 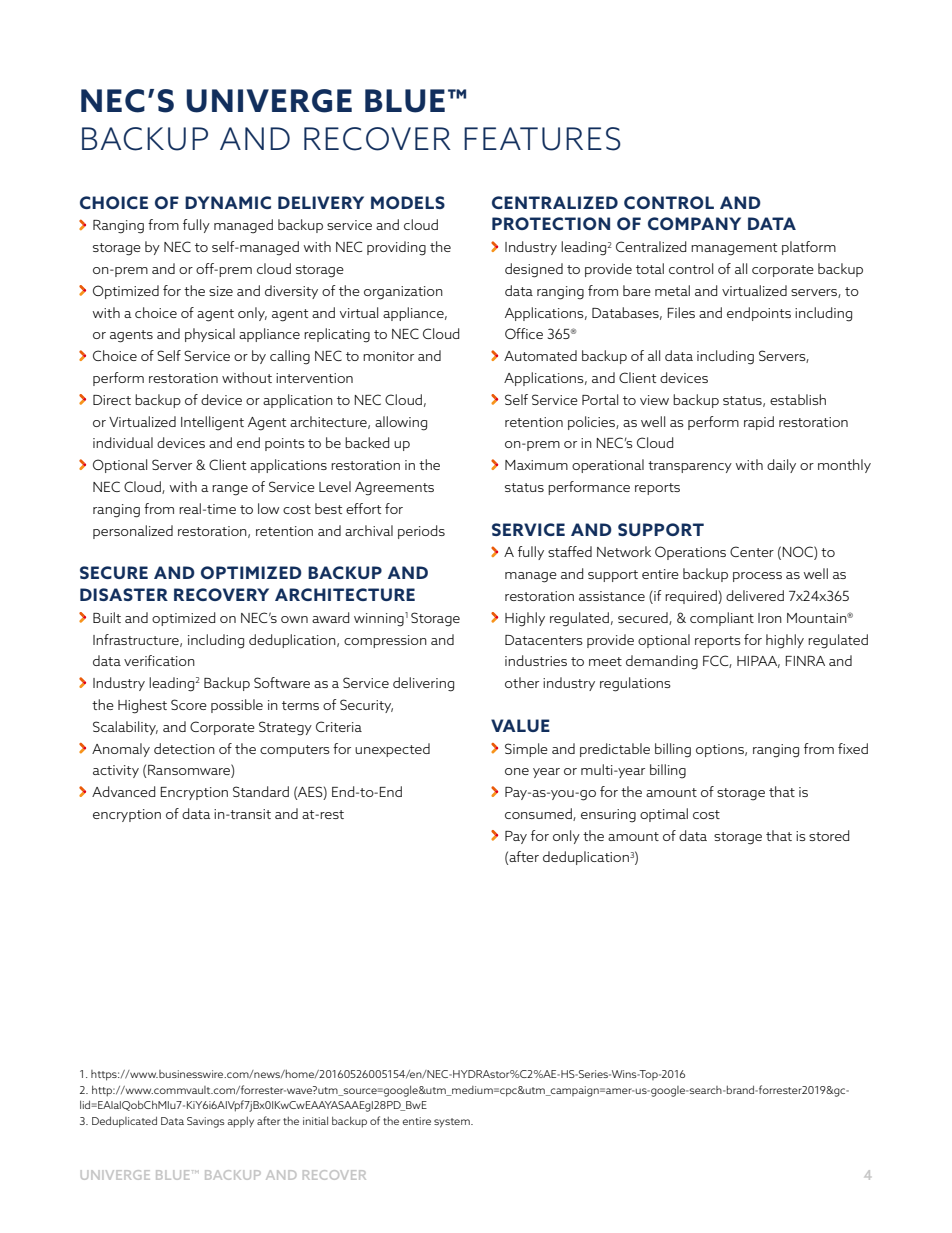 I want to click on Maximum, so click(x=536, y=465).
